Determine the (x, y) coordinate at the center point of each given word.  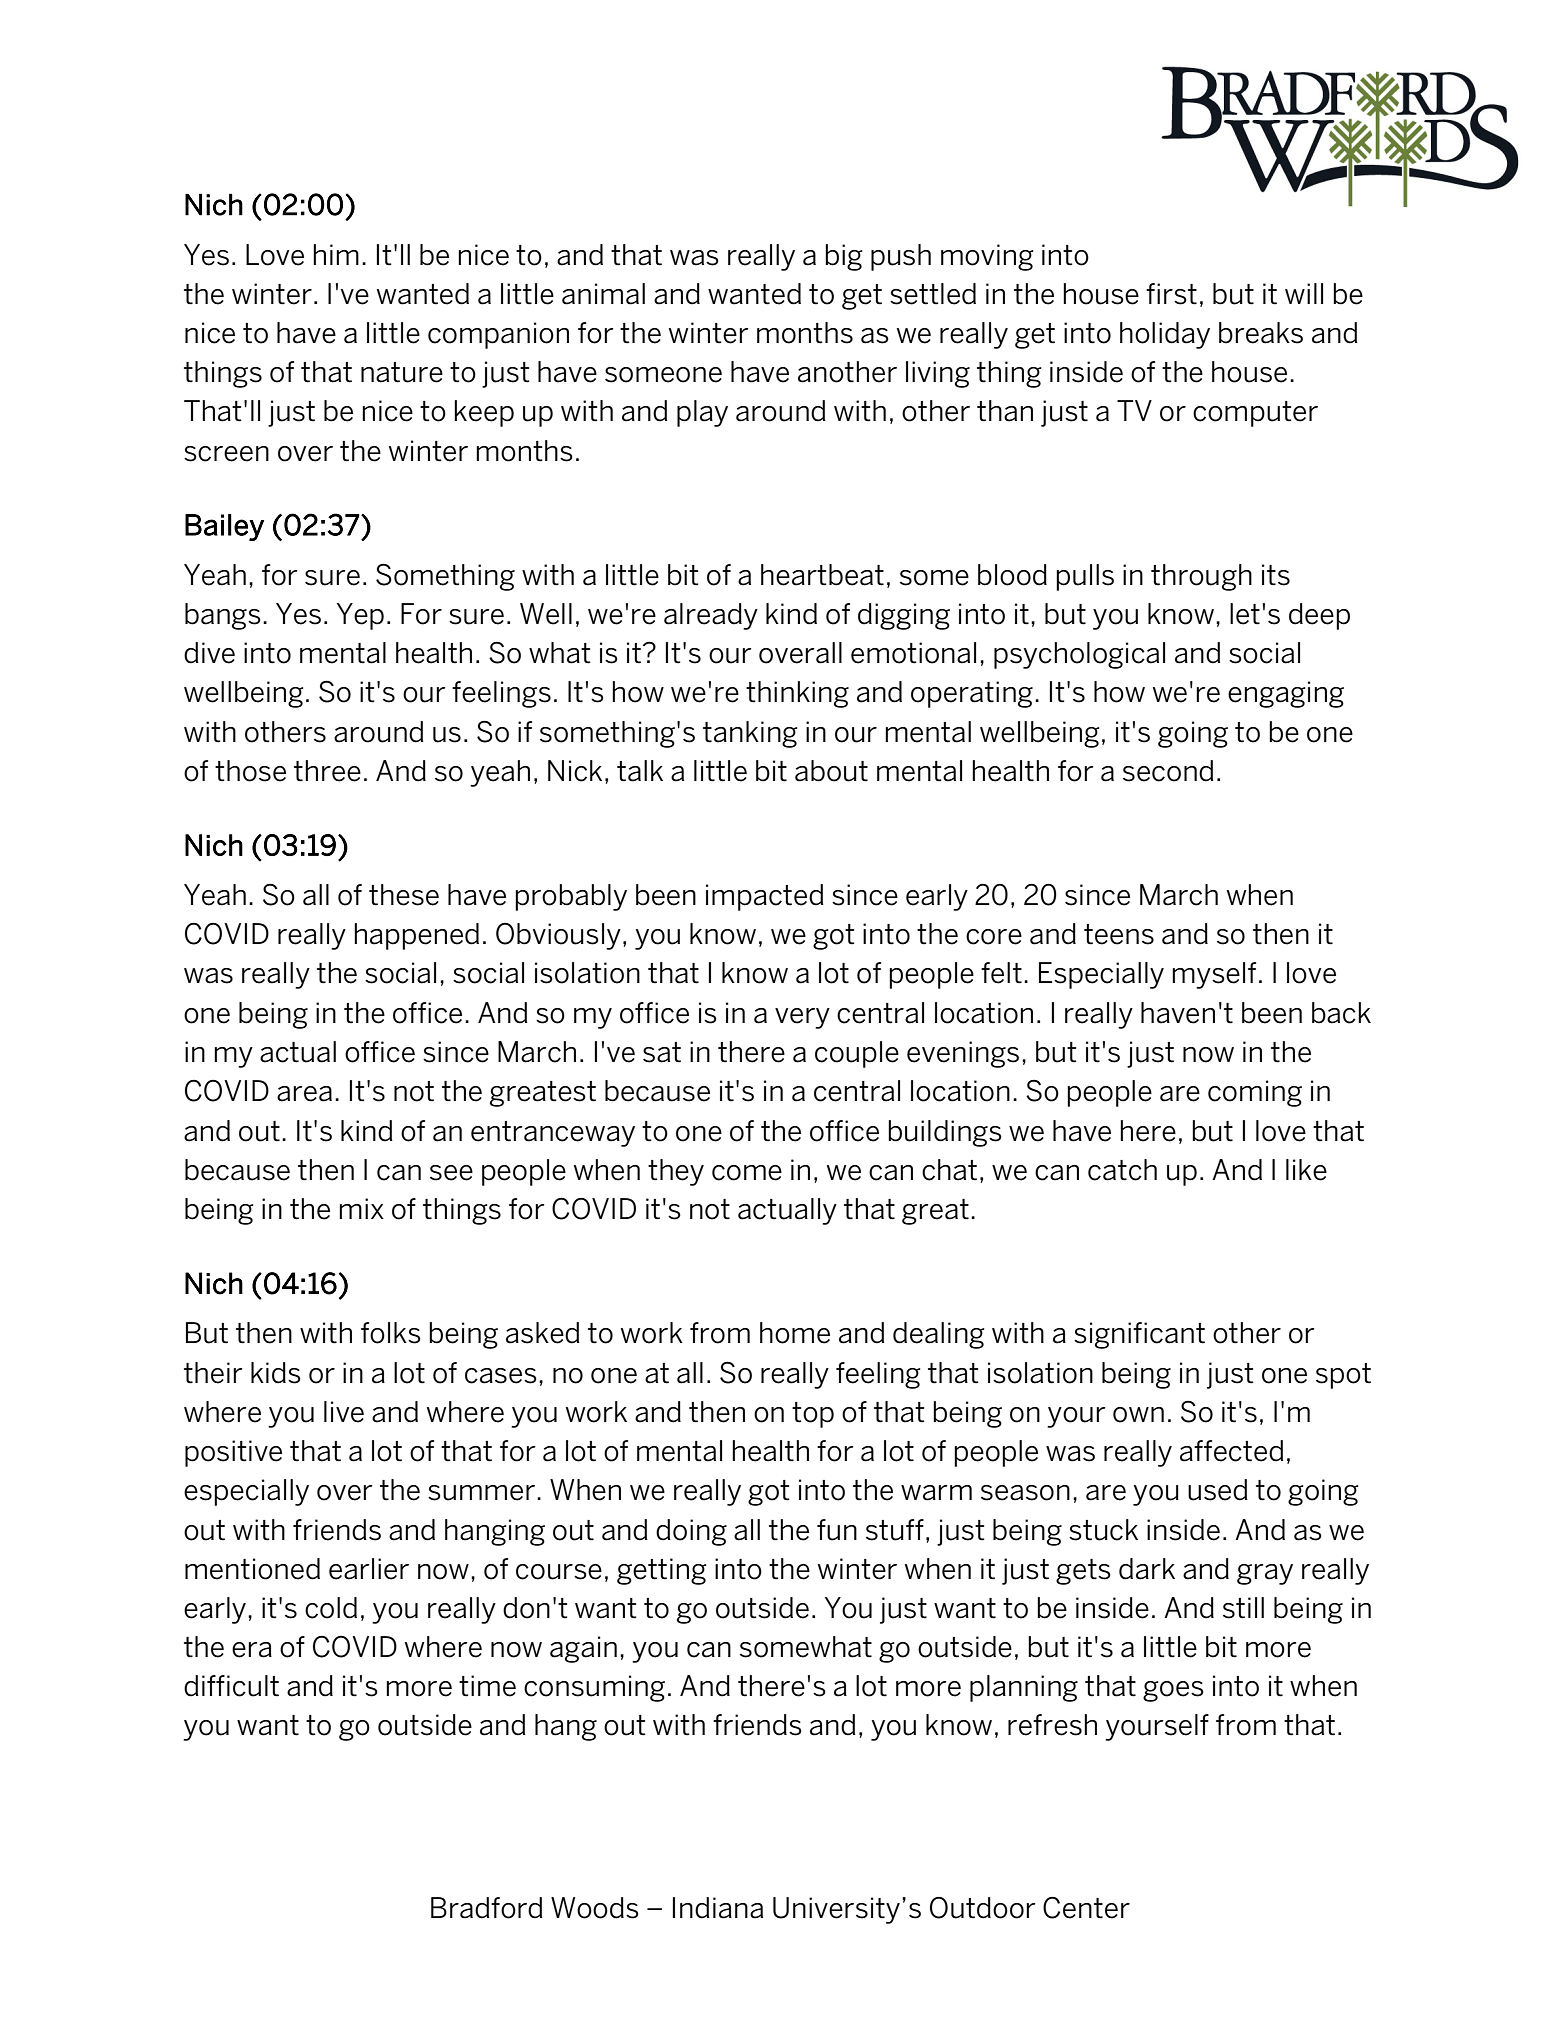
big (843, 257)
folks (391, 1333)
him (336, 254)
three (327, 771)
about (831, 771)
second (1168, 771)
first (1171, 294)
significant (1139, 1335)
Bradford (487, 1908)
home (795, 1333)
